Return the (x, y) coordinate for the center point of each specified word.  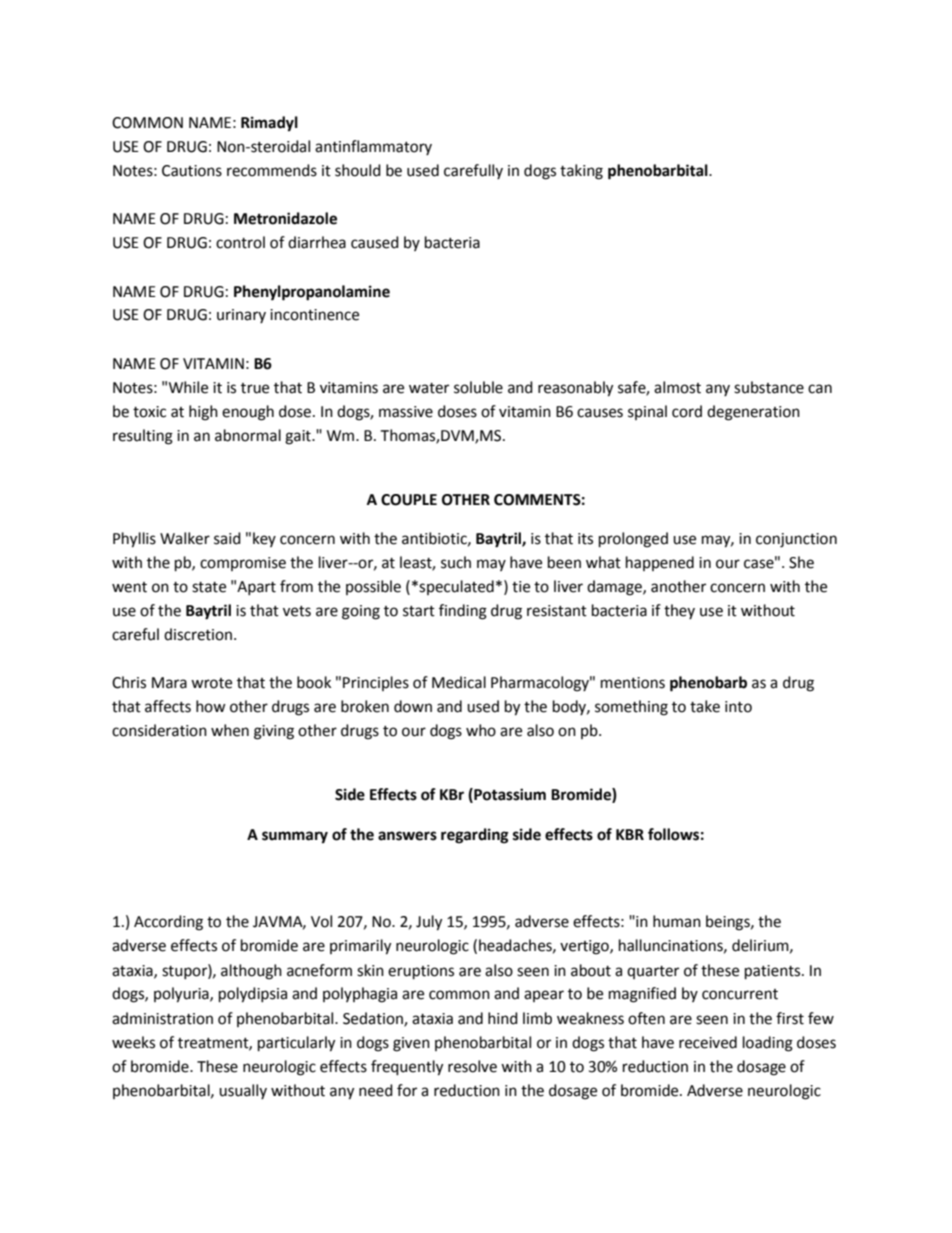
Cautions (192, 171)
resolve (472, 1066)
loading (768, 1044)
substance (769, 387)
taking (581, 172)
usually (243, 1091)
